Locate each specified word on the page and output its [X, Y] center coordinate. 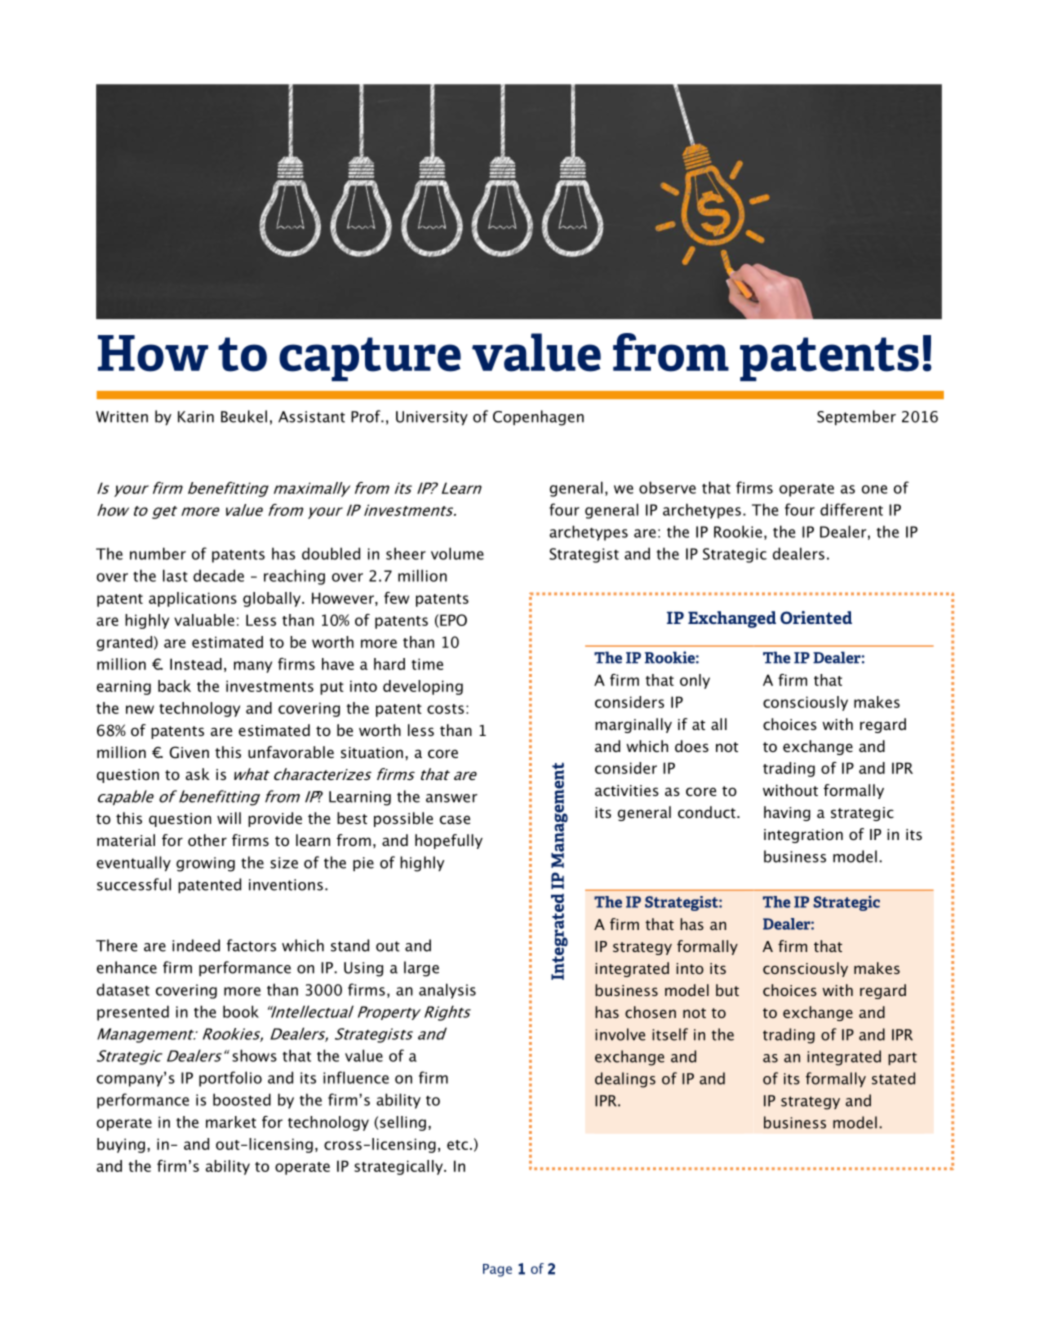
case [455, 819]
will [229, 818]
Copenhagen [538, 418]
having [787, 813]
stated [893, 1078]
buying [121, 1145]
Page [497, 1270]
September [856, 417]
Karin [196, 417]
